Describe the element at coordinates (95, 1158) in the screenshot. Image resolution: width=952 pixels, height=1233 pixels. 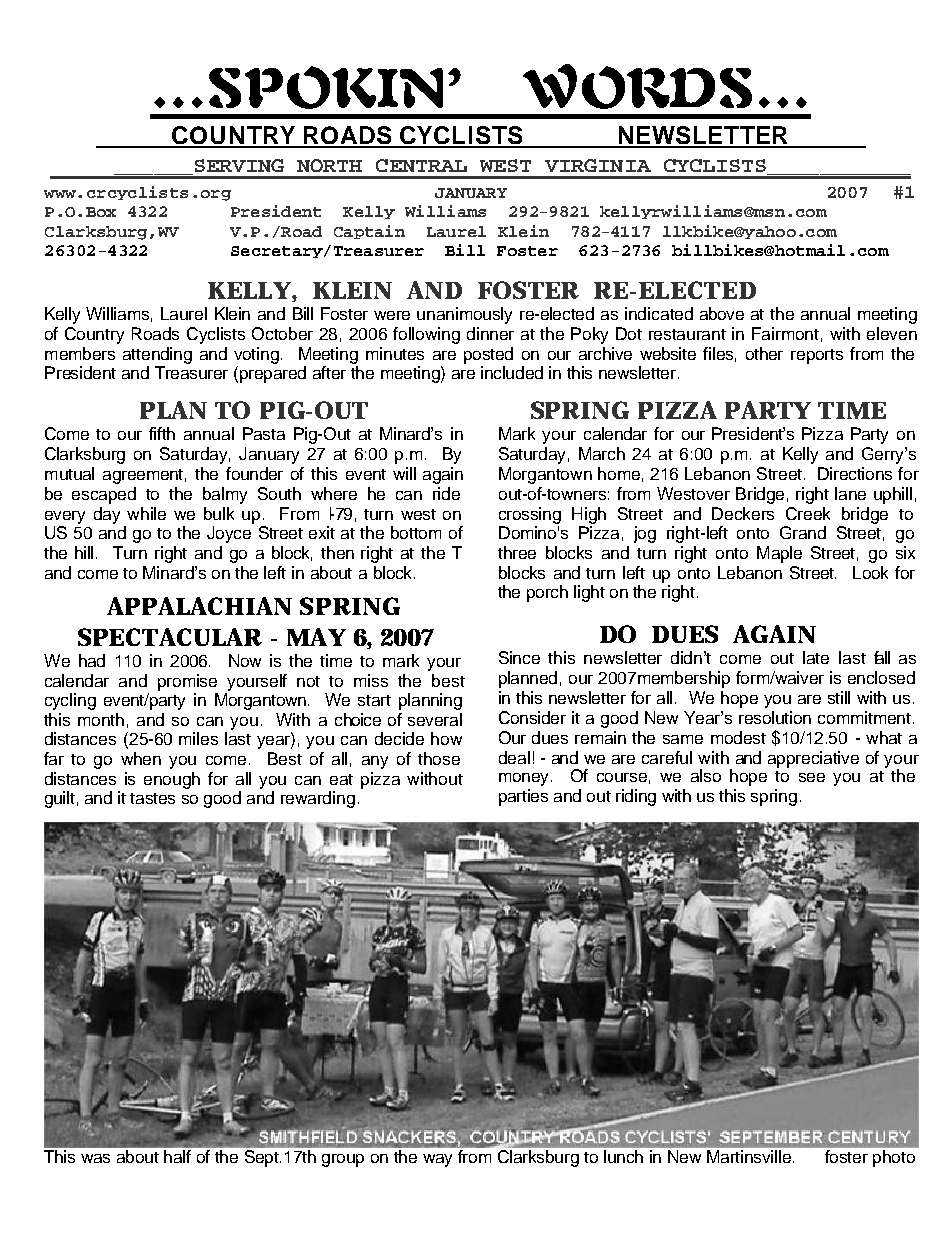
I see `was` at that location.
